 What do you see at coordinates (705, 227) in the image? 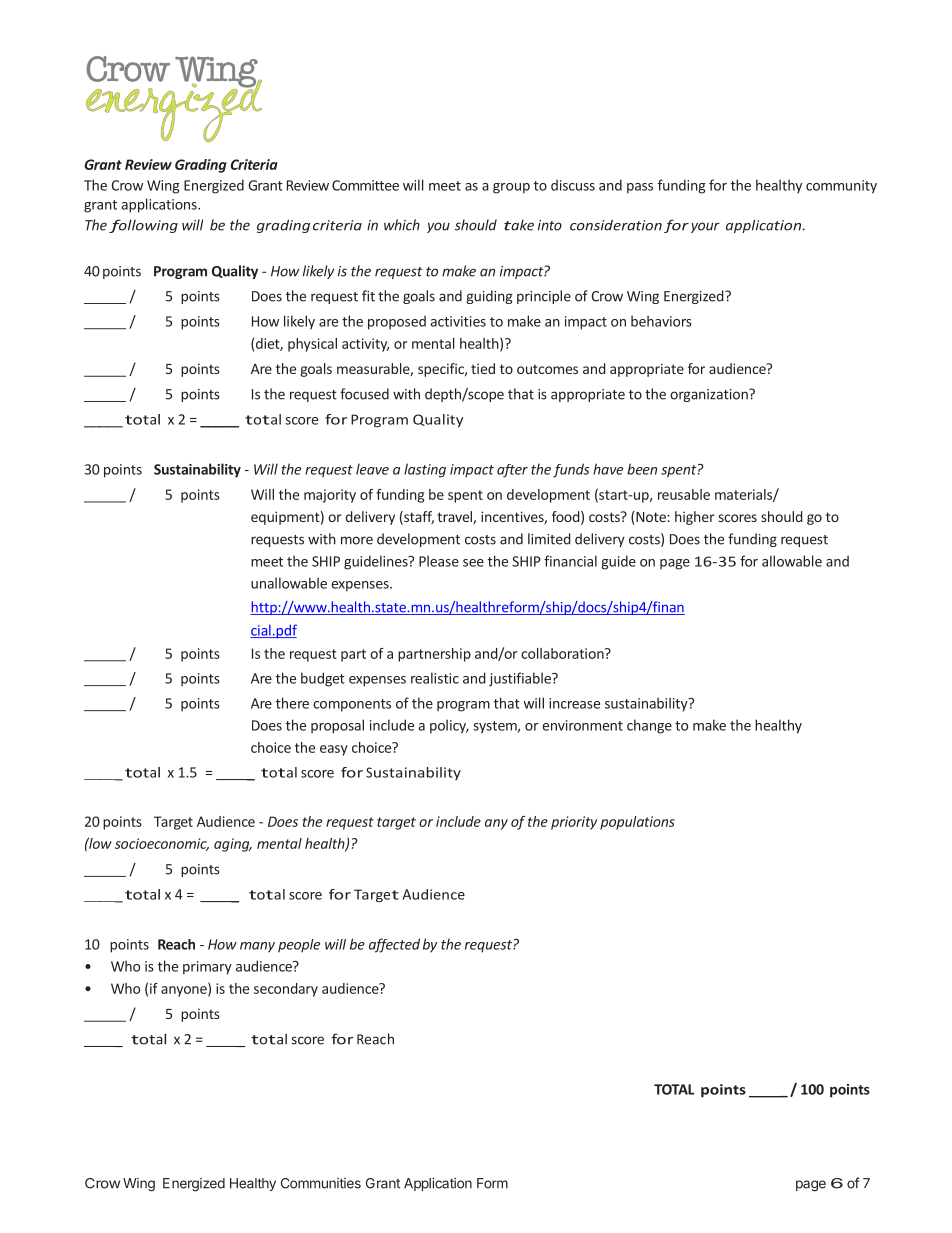
I see `your` at bounding box center [705, 227].
